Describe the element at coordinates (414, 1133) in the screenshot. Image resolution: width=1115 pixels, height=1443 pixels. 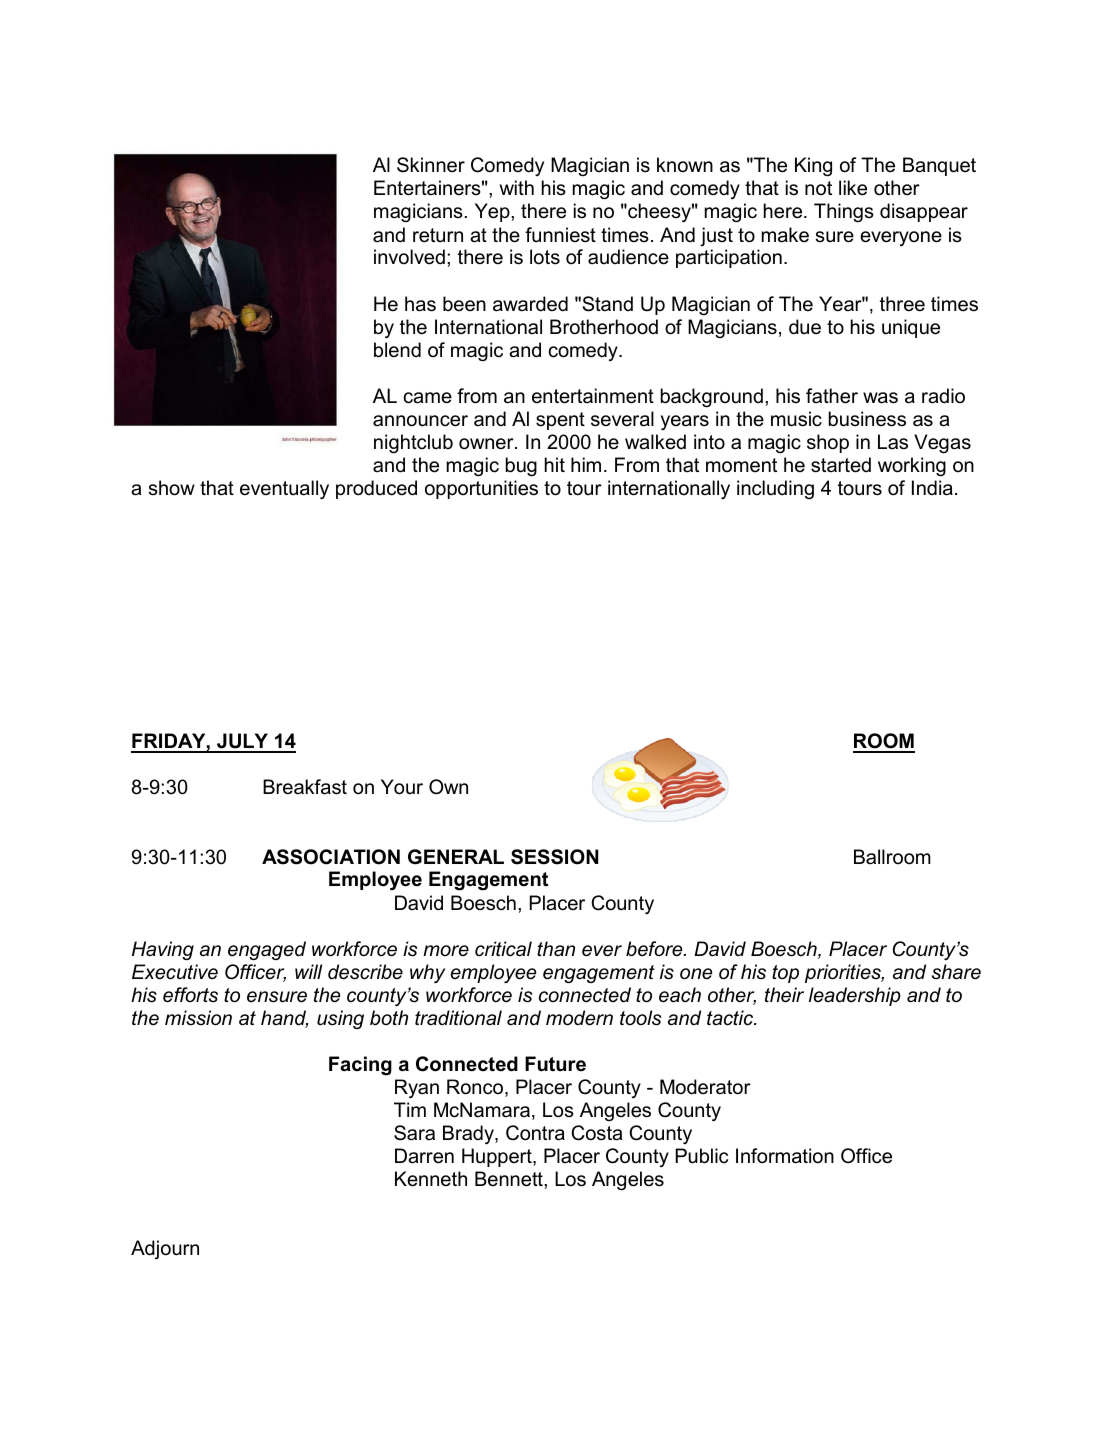
I see `Sara` at that location.
